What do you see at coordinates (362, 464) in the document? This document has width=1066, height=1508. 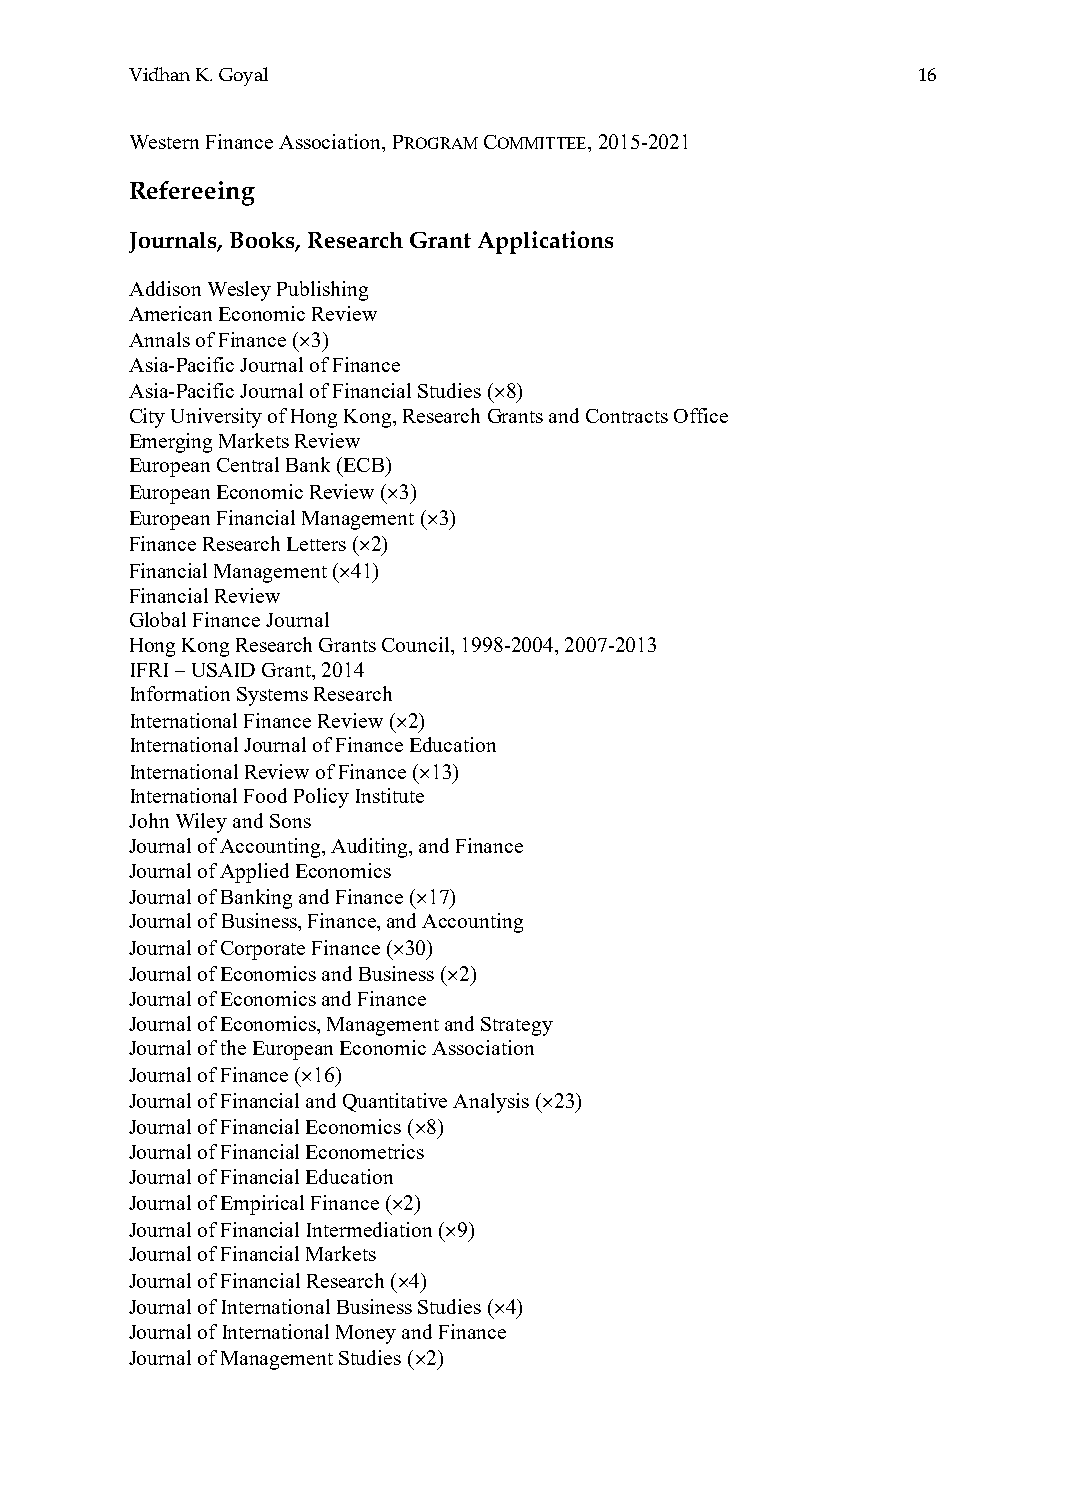 I see `ECB` at bounding box center [362, 464].
